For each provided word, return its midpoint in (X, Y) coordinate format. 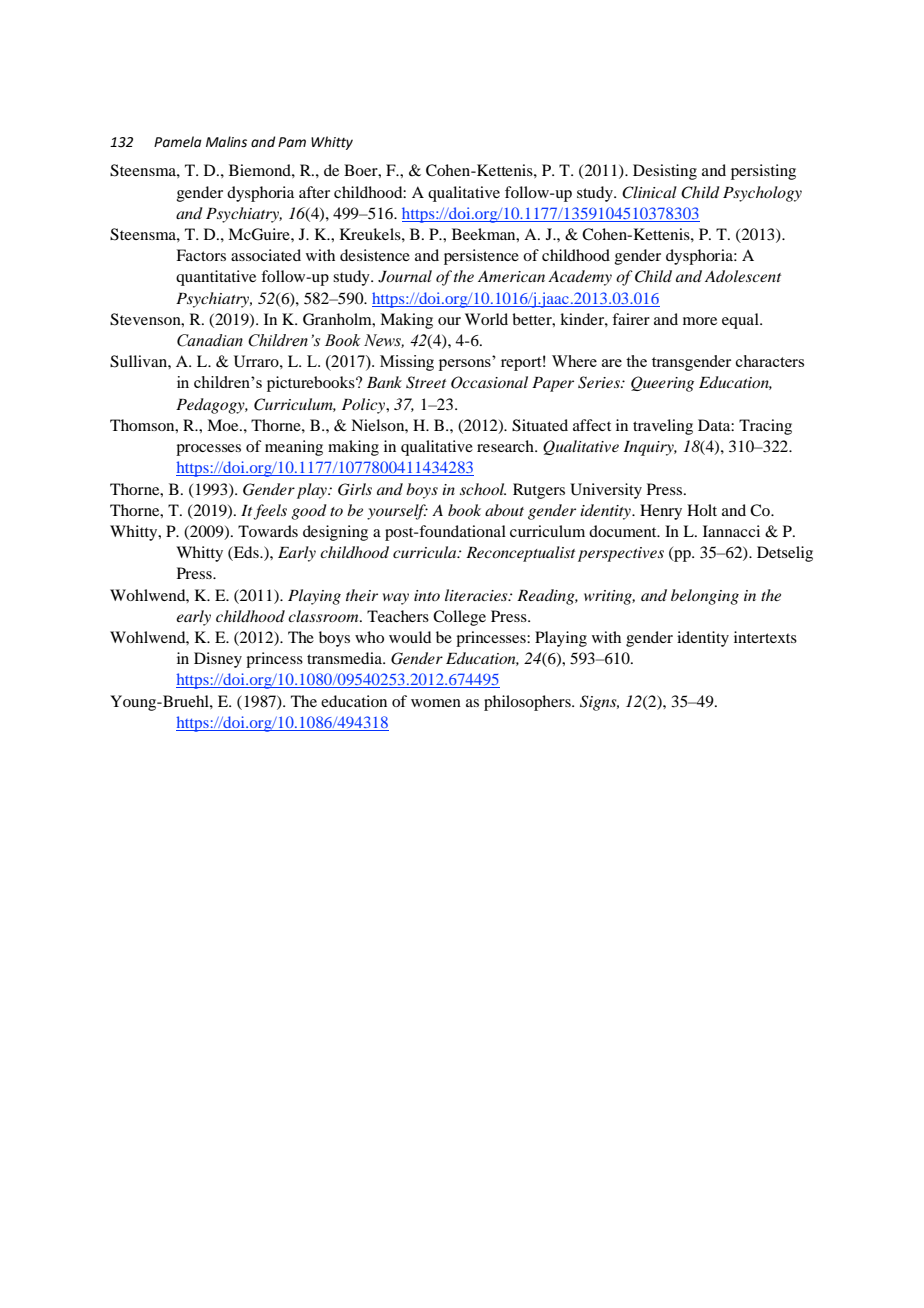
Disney (218, 660)
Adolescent (743, 276)
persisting (763, 172)
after (314, 192)
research (506, 446)
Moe (224, 425)
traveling (663, 427)
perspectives (621, 554)
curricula (426, 552)
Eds (246, 553)
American (511, 276)
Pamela (178, 142)
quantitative (216, 278)
